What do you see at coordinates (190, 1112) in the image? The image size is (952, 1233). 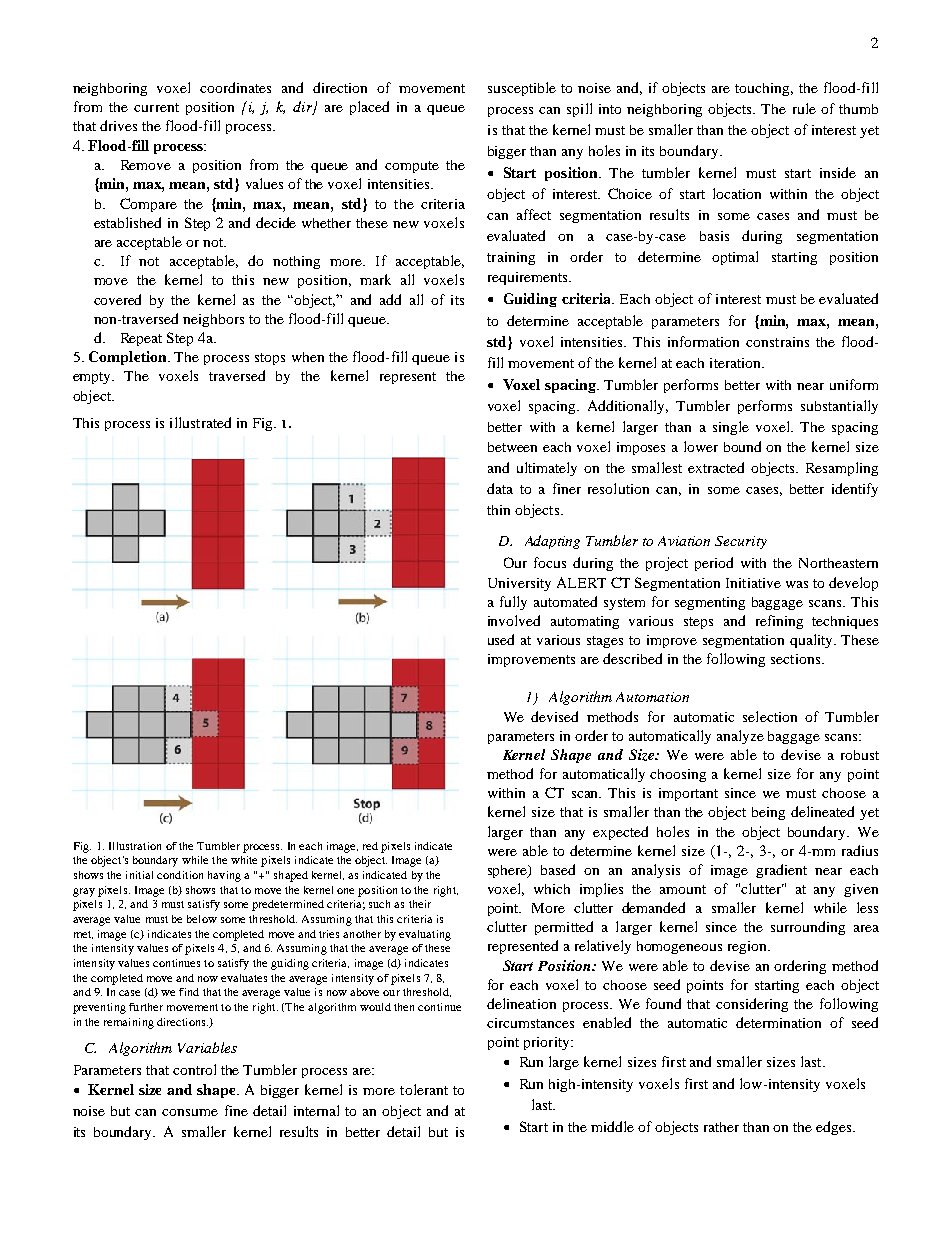 I see `consume` at bounding box center [190, 1112].
